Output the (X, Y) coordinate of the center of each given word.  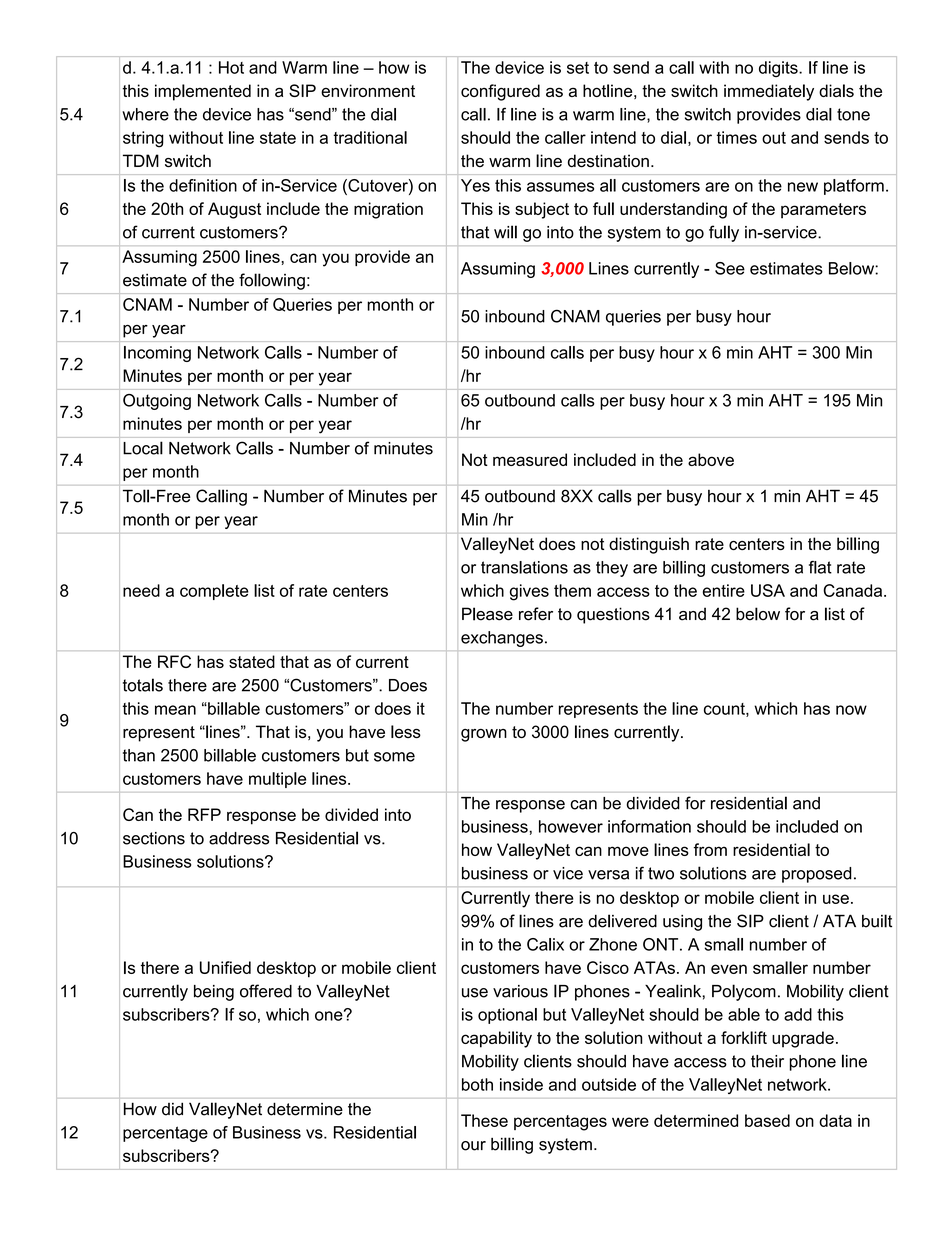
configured (500, 92)
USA (768, 590)
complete (214, 592)
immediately (769, 92)
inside (521, 1084)
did (172, 1109)
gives (529, 592)
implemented (203, 92)
